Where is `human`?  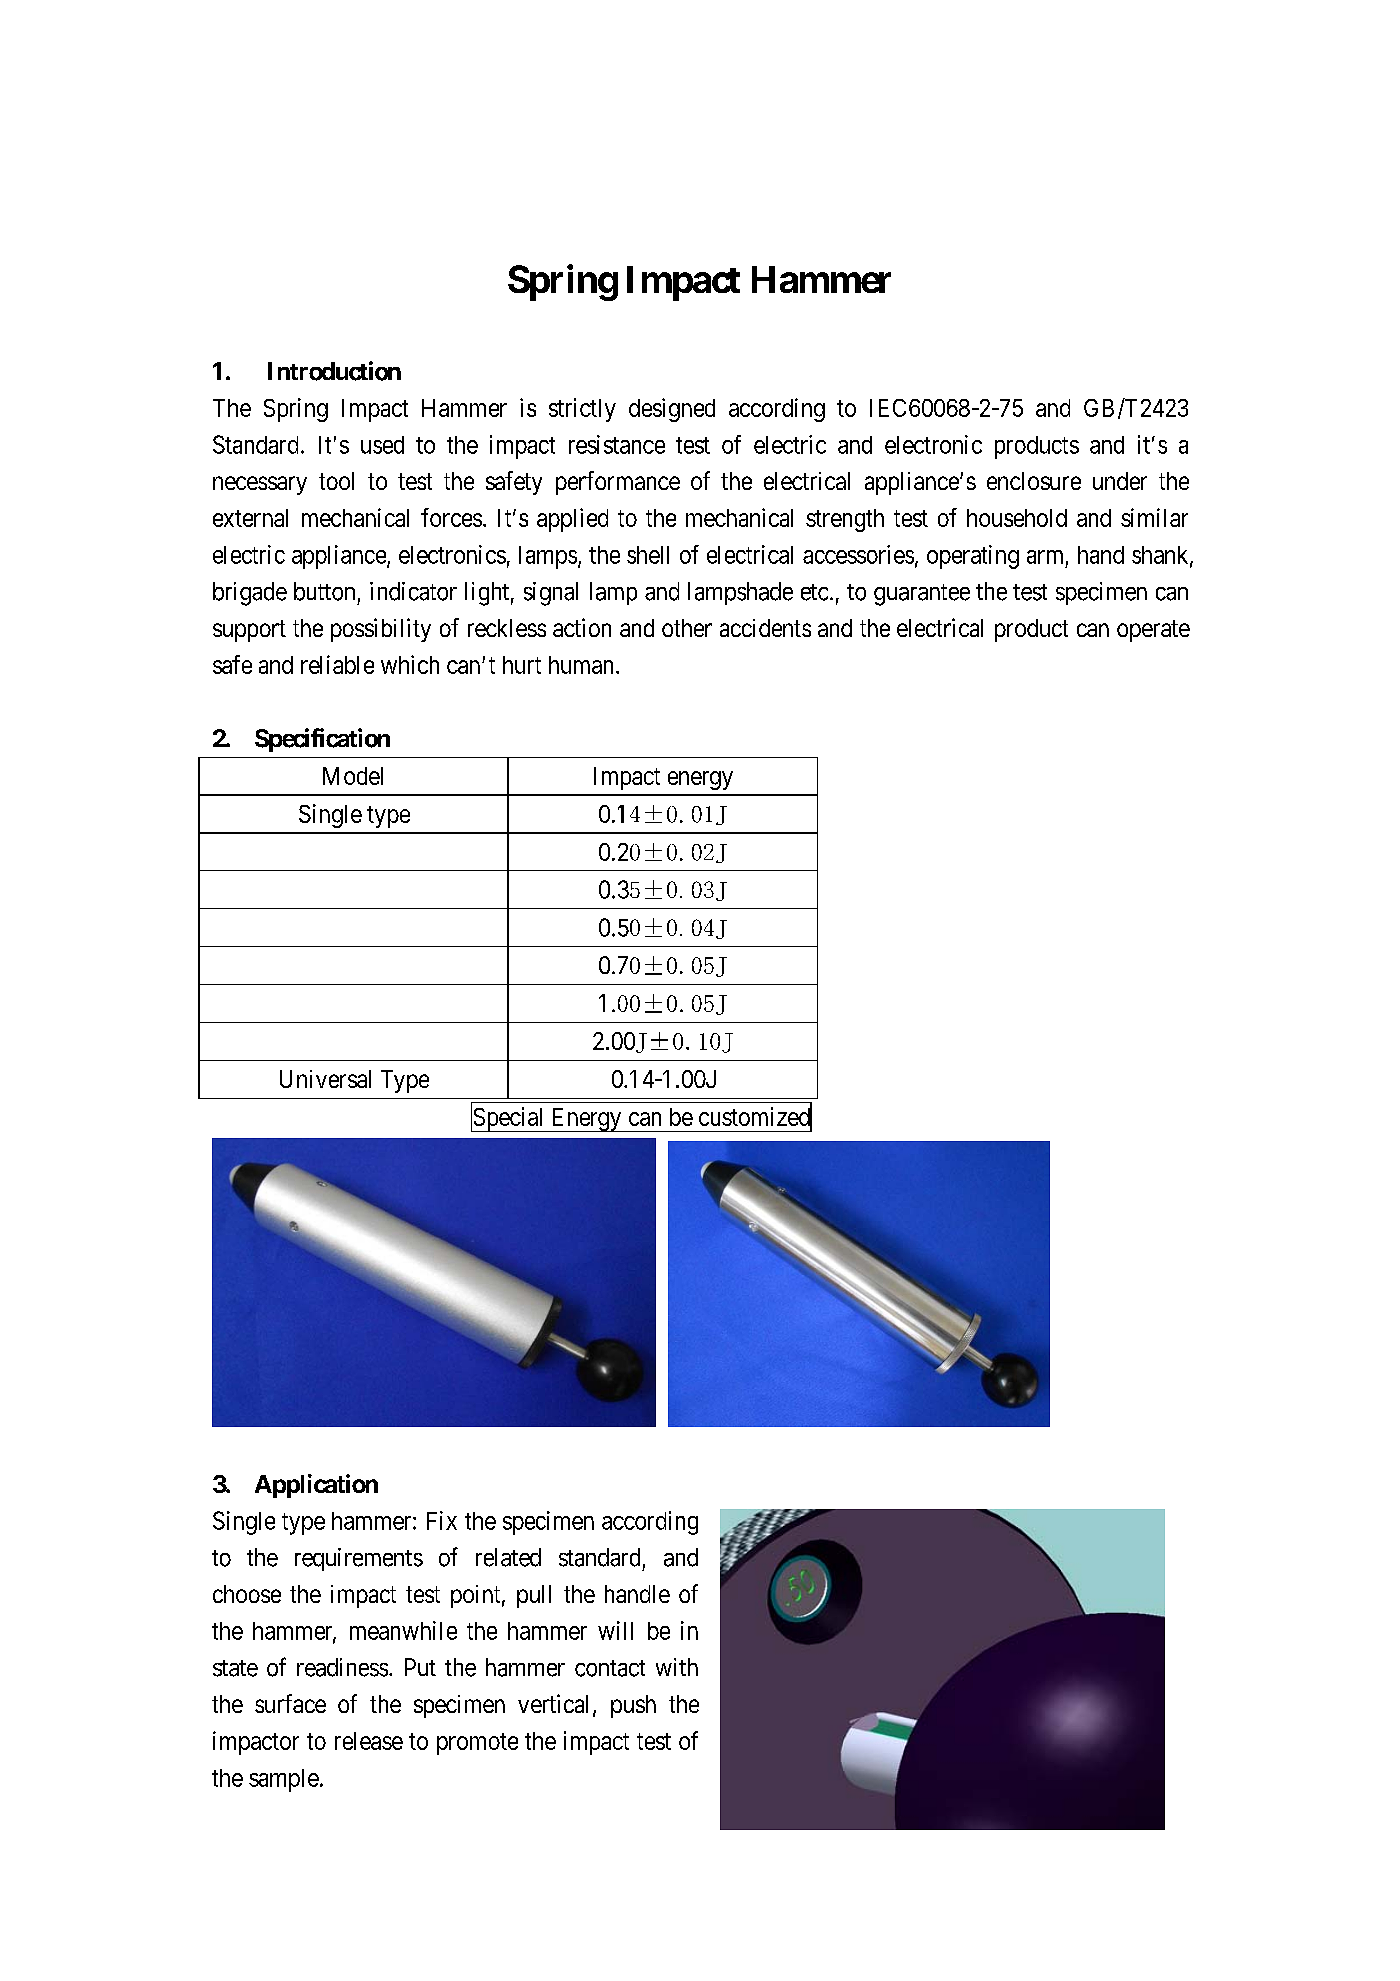 human is located at coordinates (581, 665).
